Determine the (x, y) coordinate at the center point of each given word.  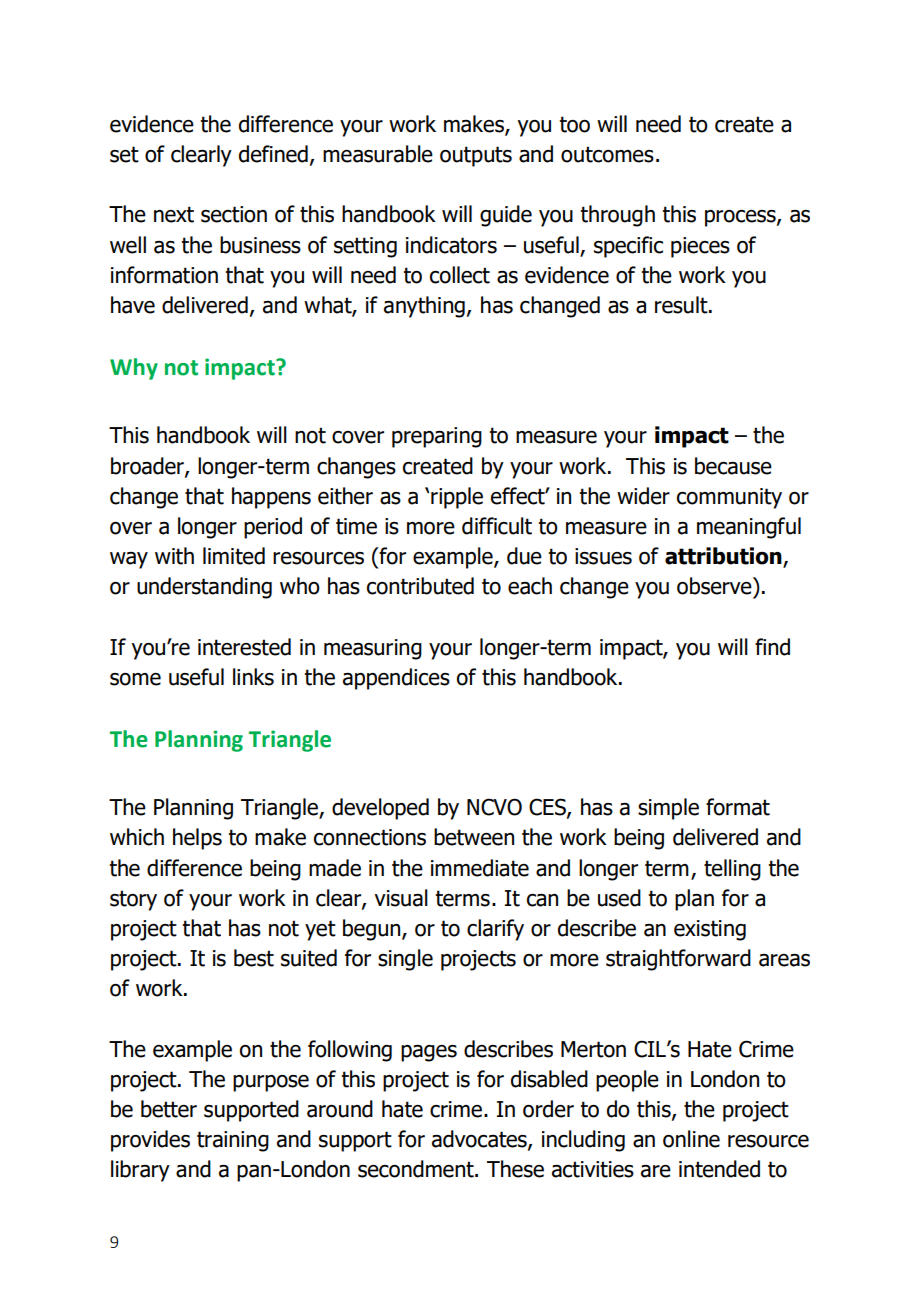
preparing (437, 437)
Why (134, 369)
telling (732, 870)
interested (244, 647)
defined (273, 154)
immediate (480, 868)
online (691, 1139)
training (233, 1141)
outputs (476, 156)
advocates (480, 1140)
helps (197, 839)
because (733, 466)
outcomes (607, 154)
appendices (396, 679)
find (772, 647)
